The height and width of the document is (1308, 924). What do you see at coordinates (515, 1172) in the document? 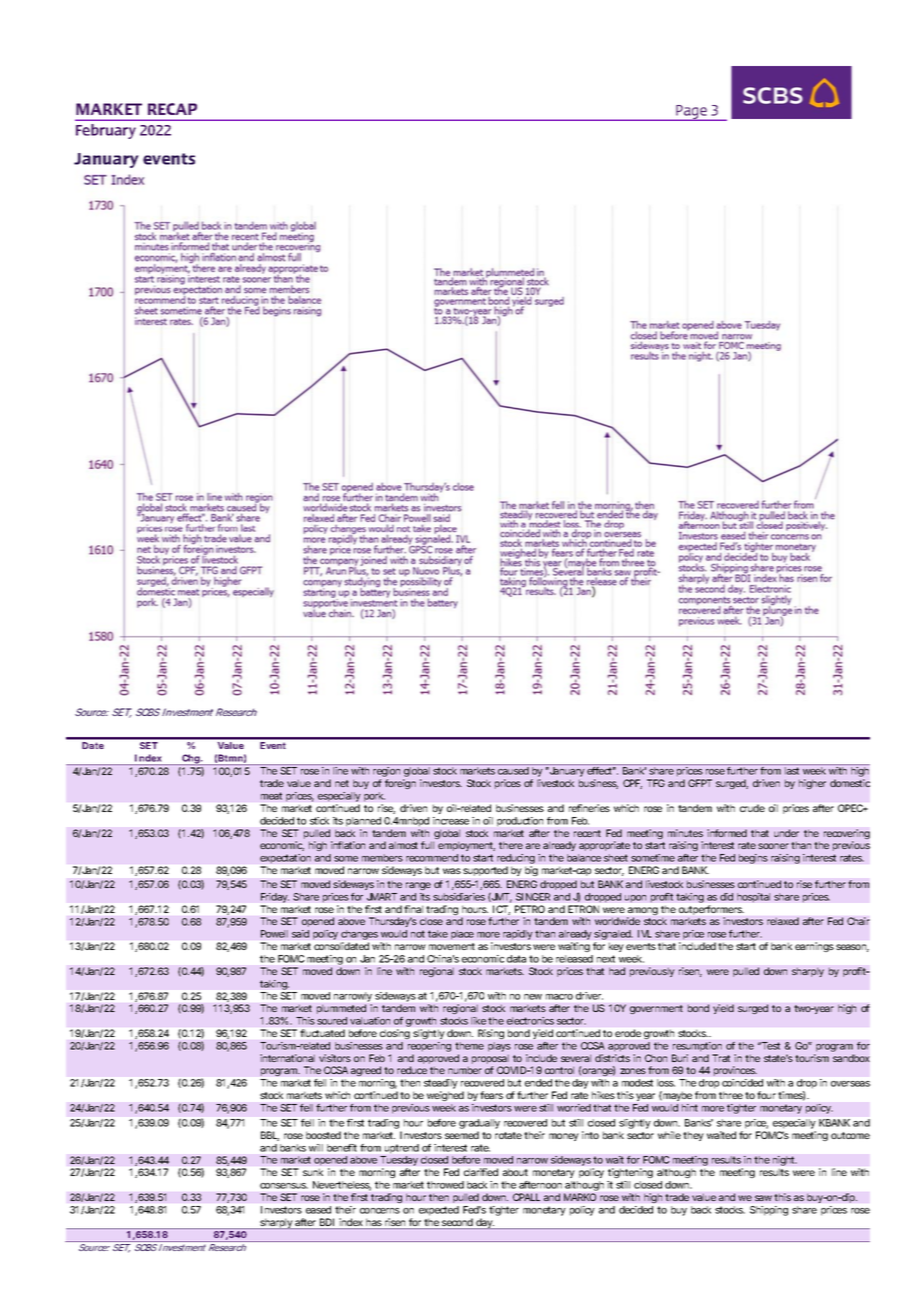
I see `about` at bounding box center [515, 1172].
